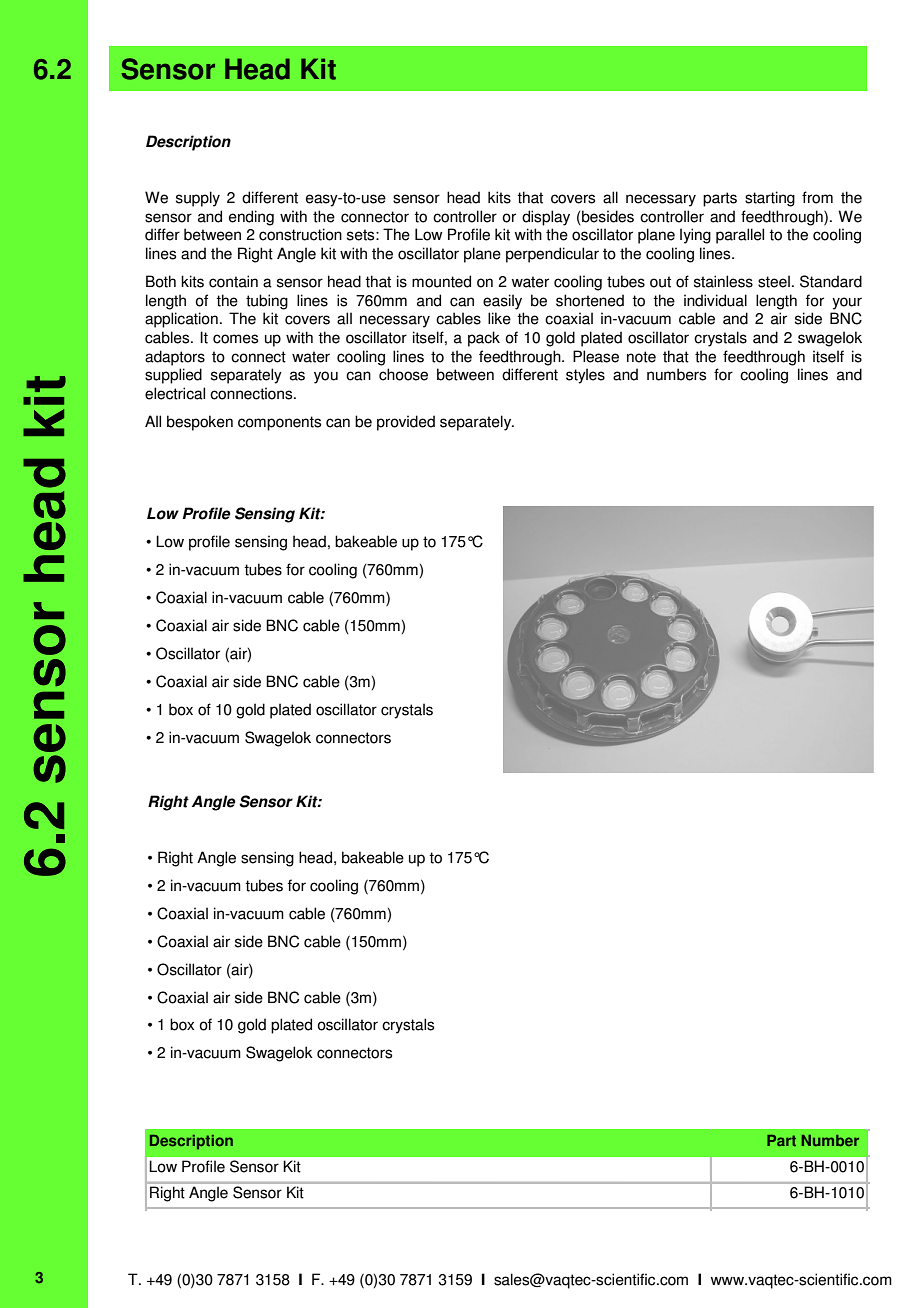 The height and width of the screenshot is (1308, 924). Describe the element at coordinates (546, 218) in the screenshot. I see `display` at that location.
